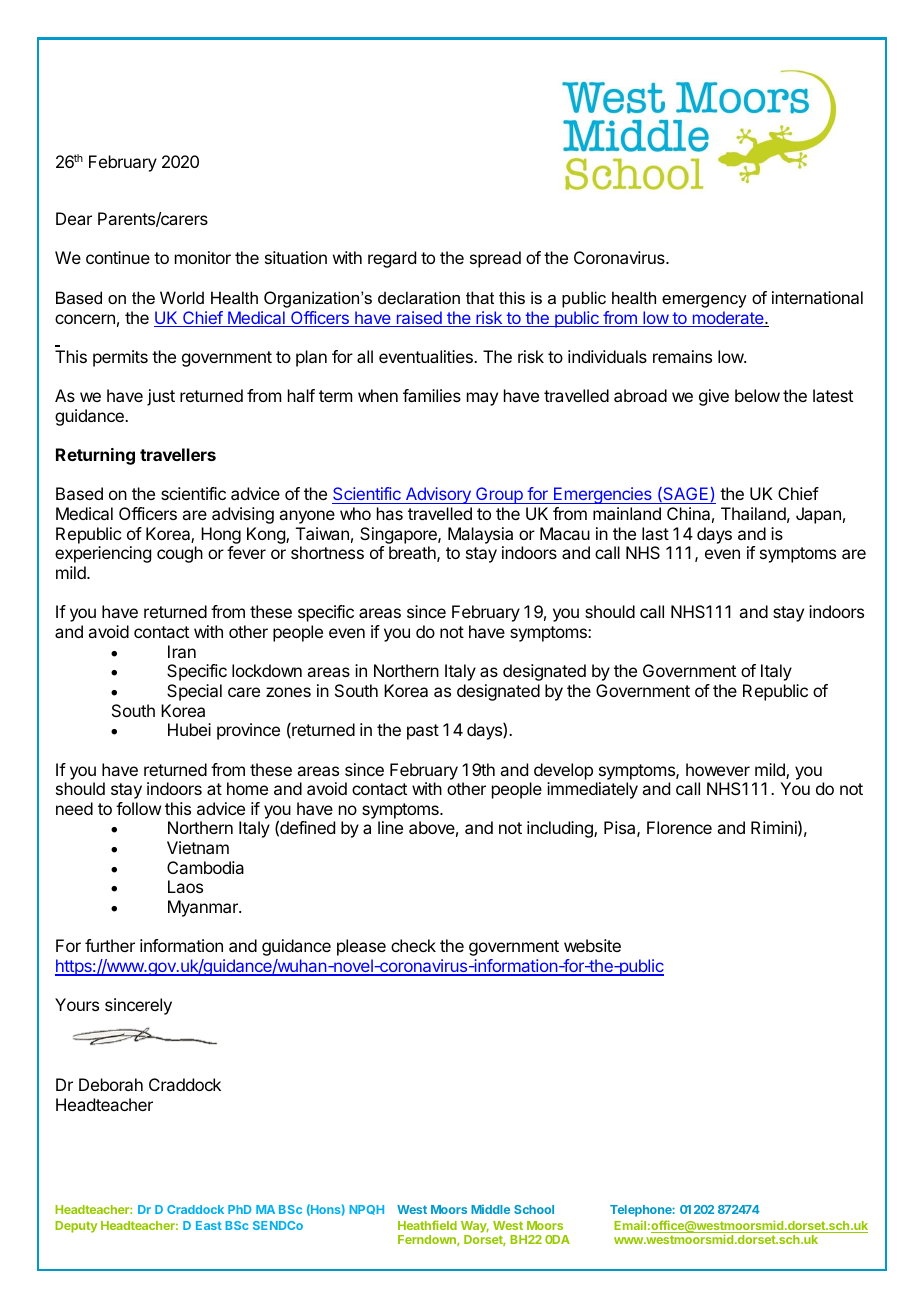 The image size is (924, 1308). What do you see at coordinates (189, 729) in the screenshot?
I see `Hubei` at bounding box center [189, 729].
